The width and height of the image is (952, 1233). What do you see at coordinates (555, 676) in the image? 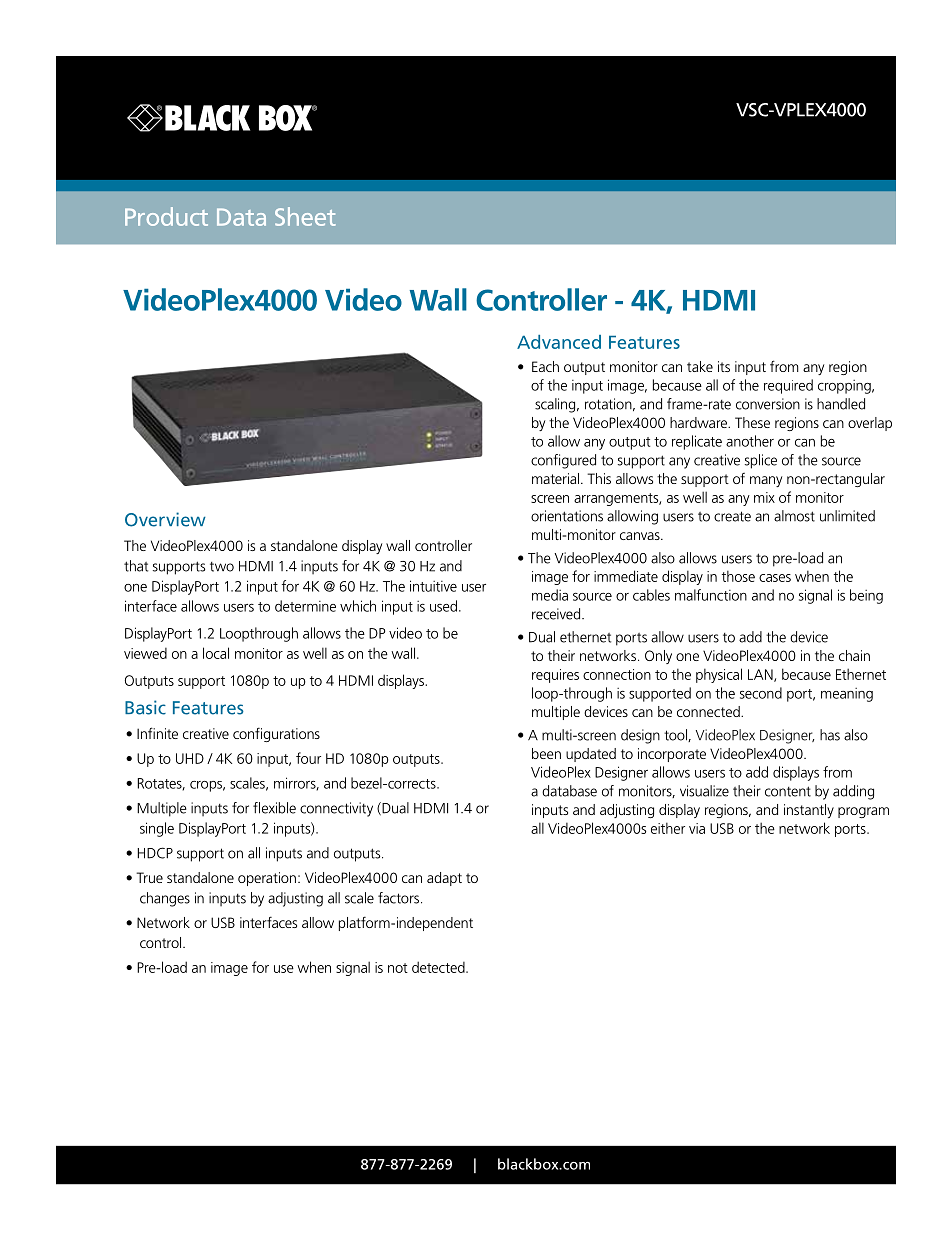
I see `requires` at bounding box center [555, 676].
